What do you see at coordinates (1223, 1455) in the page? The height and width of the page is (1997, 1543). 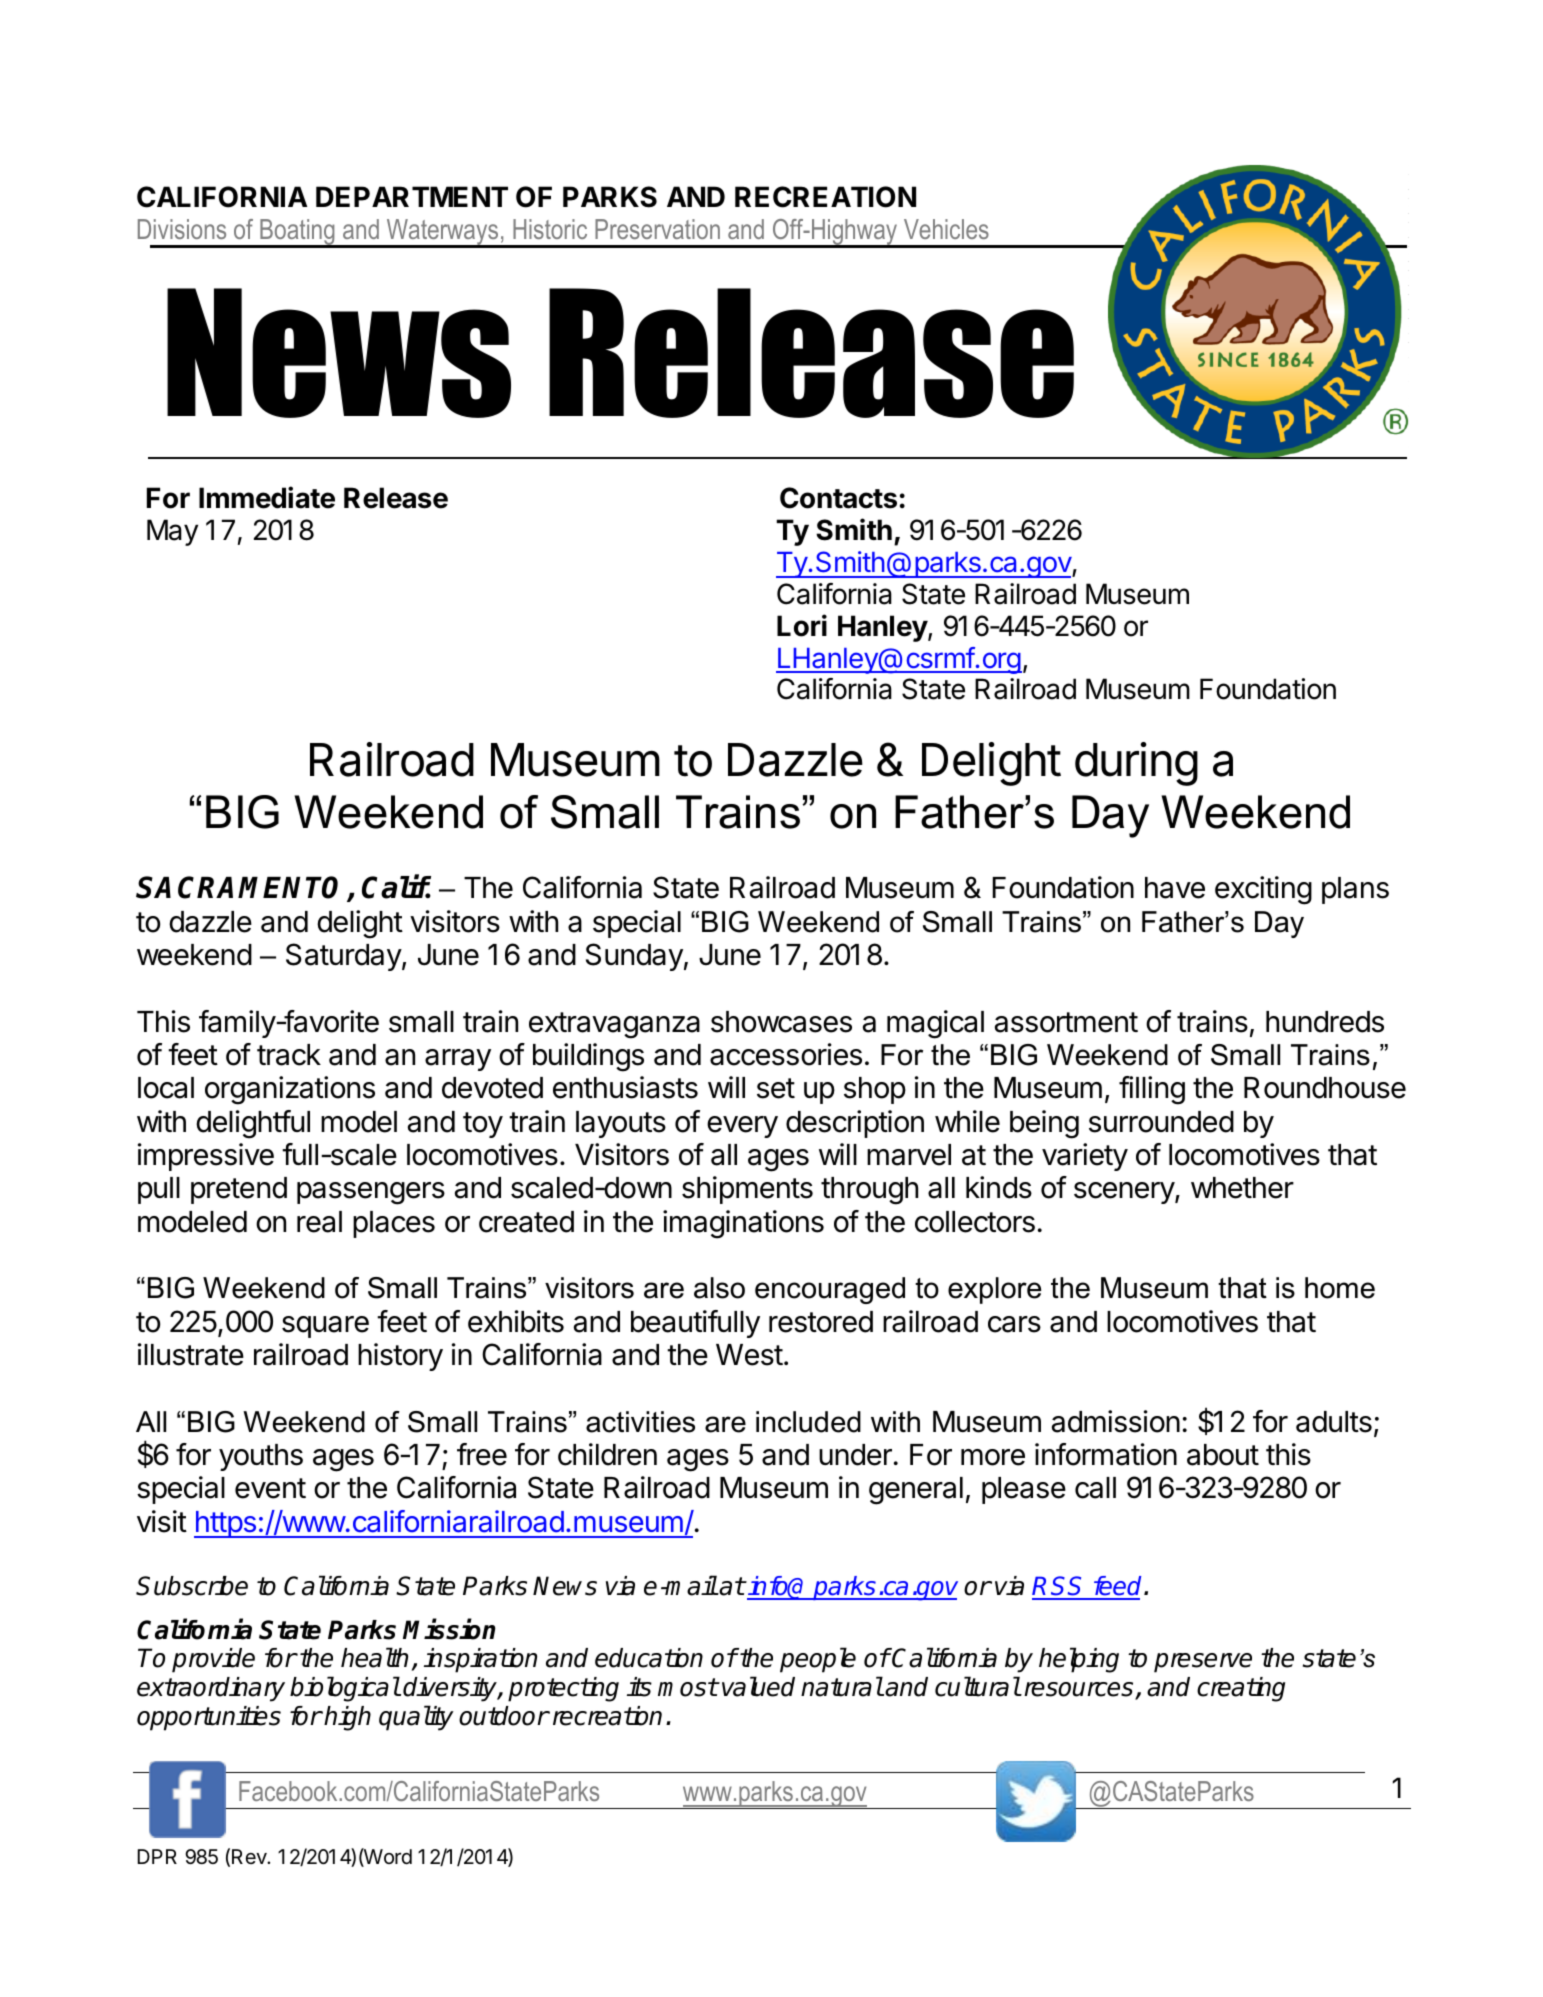 I see `about` at bounding box center [1223, 1455].
